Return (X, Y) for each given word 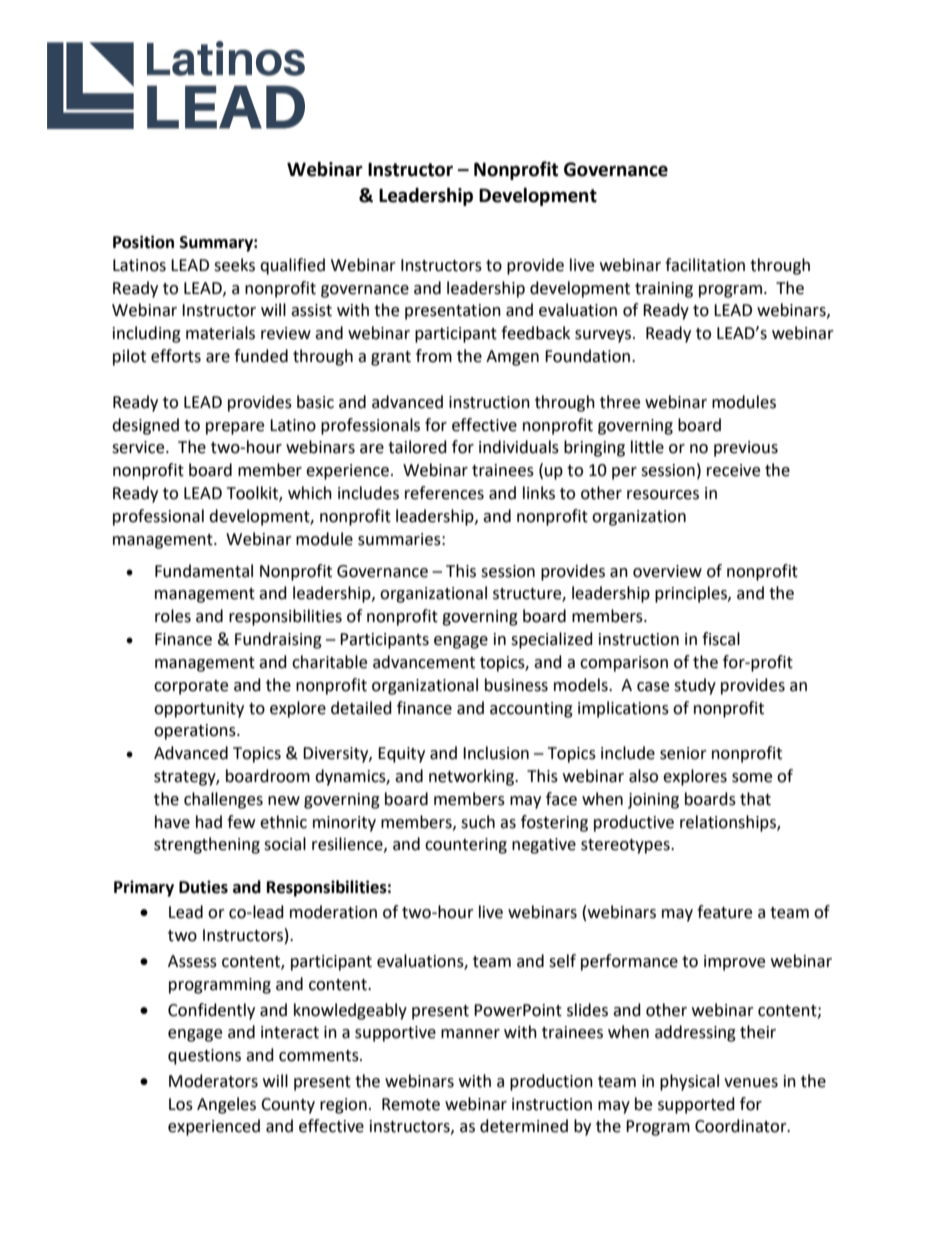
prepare (235, 428)
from (434, 356)
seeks (234, 265)
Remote (411, 1104)
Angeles (226, 1105)
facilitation (705, 265)
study (695, 686)
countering (466, 846)
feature (724, 912)
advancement (424, 662)
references (444, 493)
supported (696, 1105)
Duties (203, 887)
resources (663, 495)
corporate (191, 687)
